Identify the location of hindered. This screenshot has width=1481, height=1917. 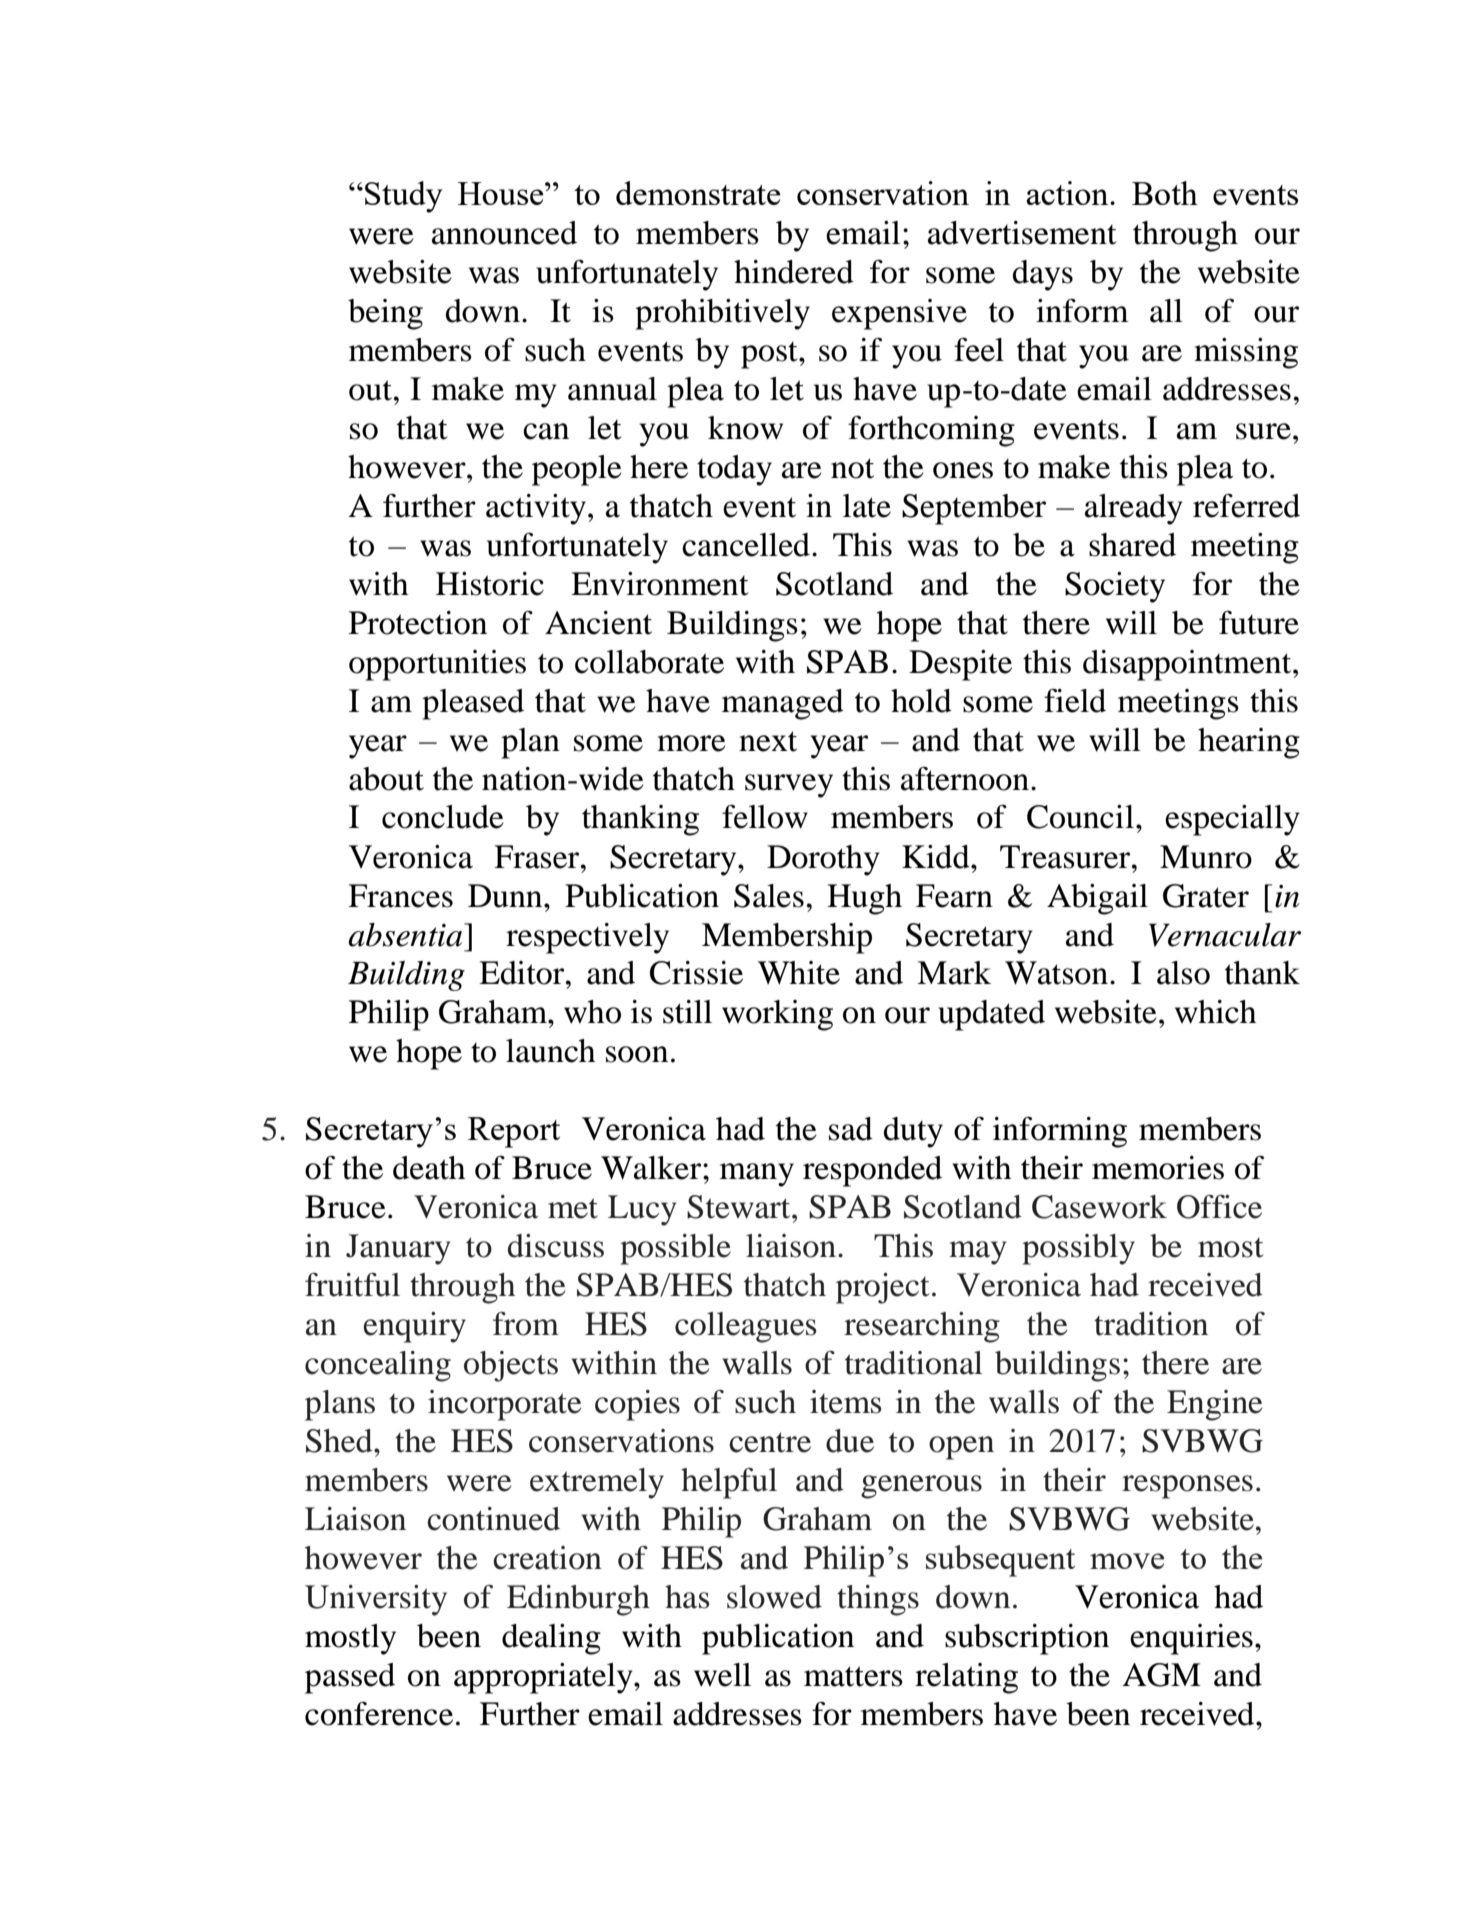
(794, 272).
